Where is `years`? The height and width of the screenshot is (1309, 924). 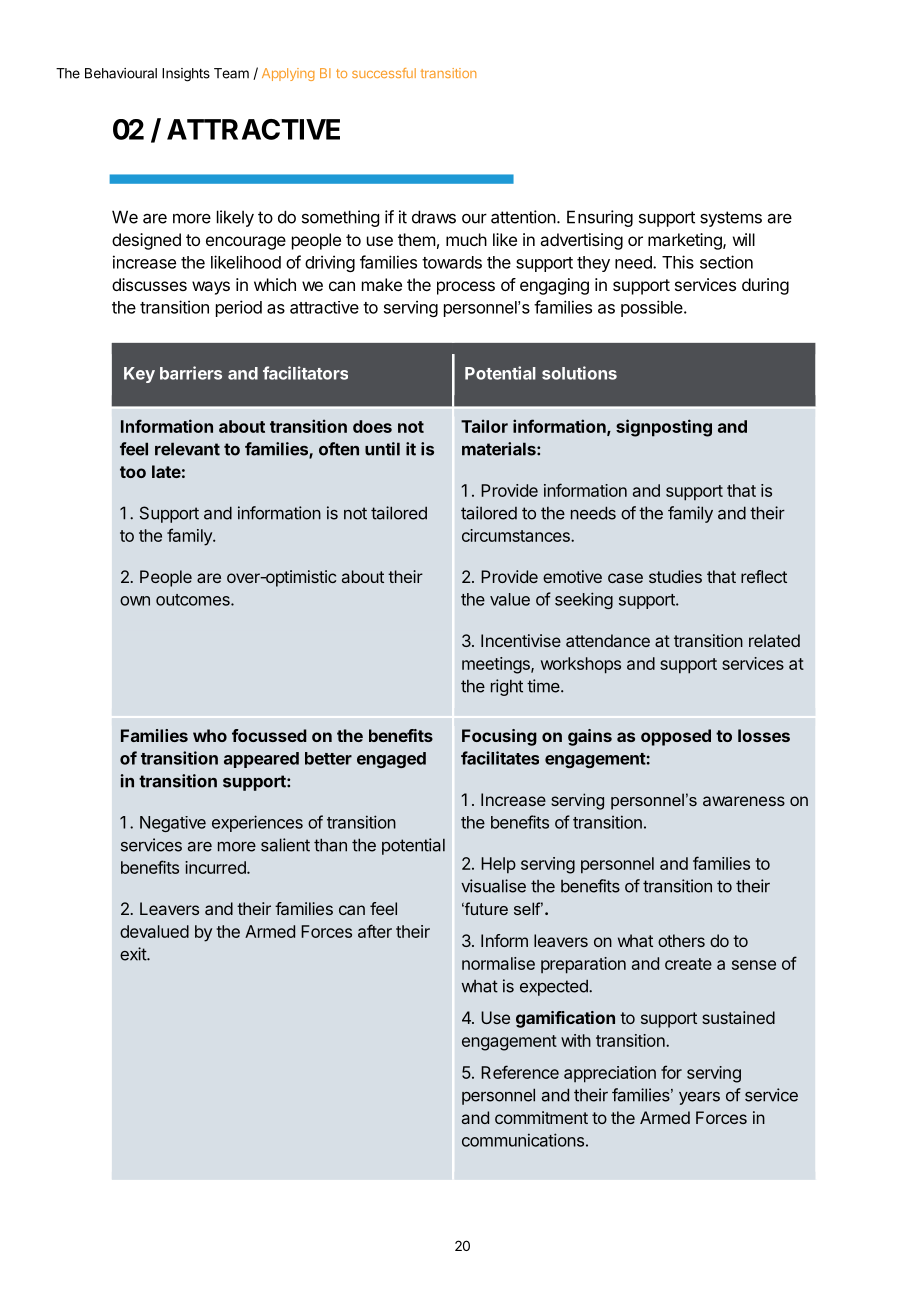 years is located at coordinates (699, 1098).
